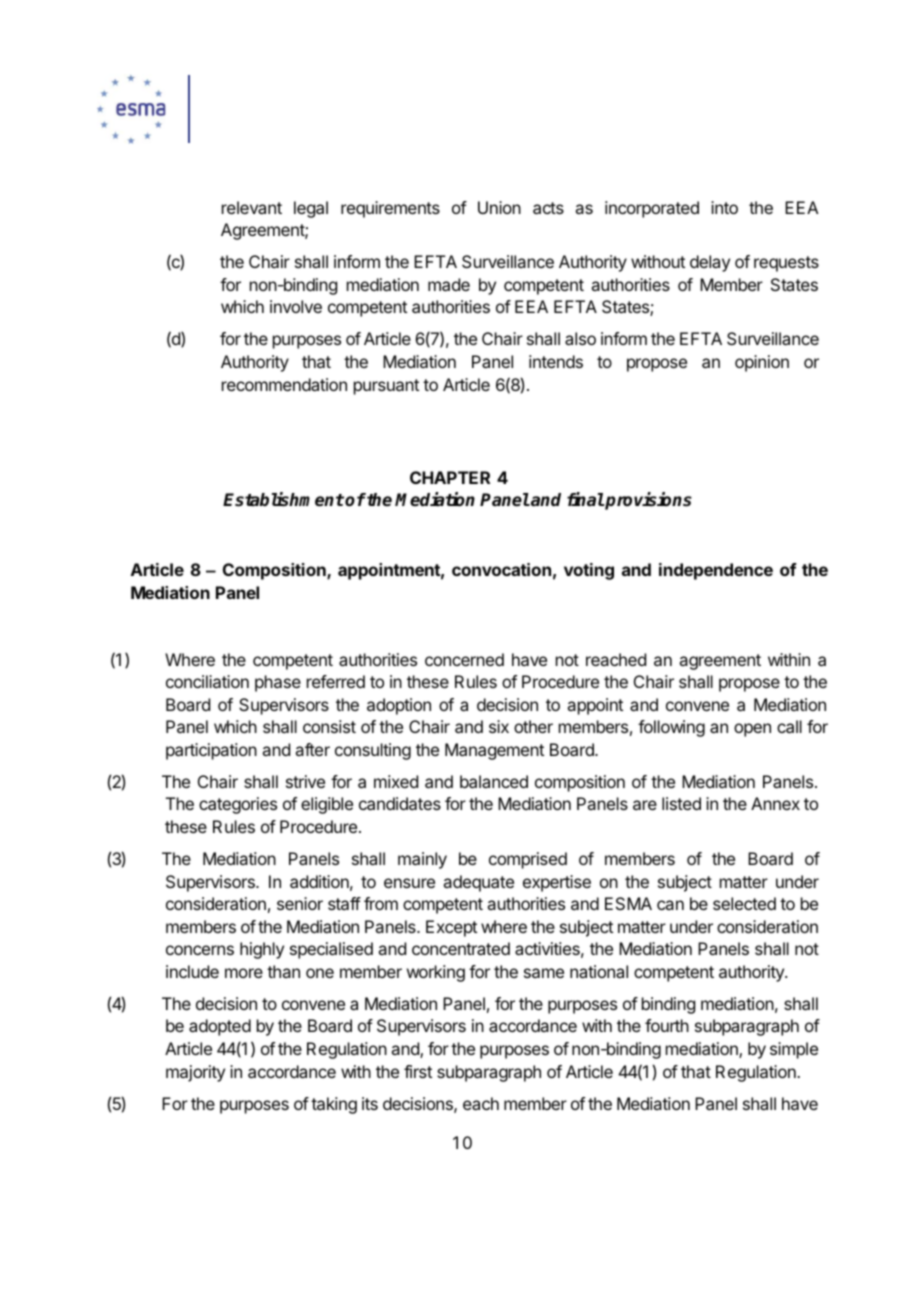 This screenshot has height=1308, width=924. What do you see at coordinates (195, 1073) in the screenshot?
I see `majority` at bounding box center [195, 1073].
